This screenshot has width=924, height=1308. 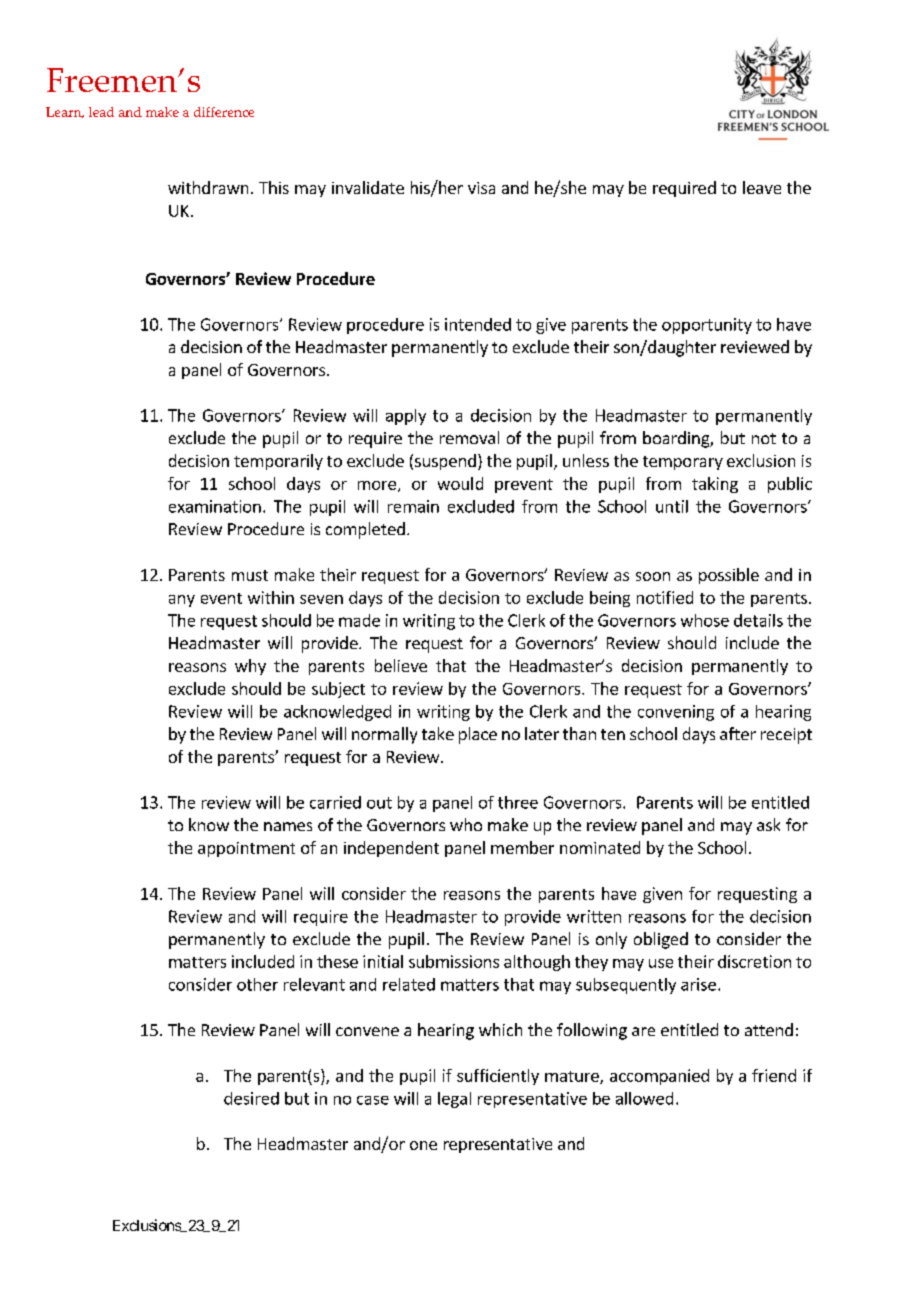 I want to click on leave, so click(x=762, y=187).
